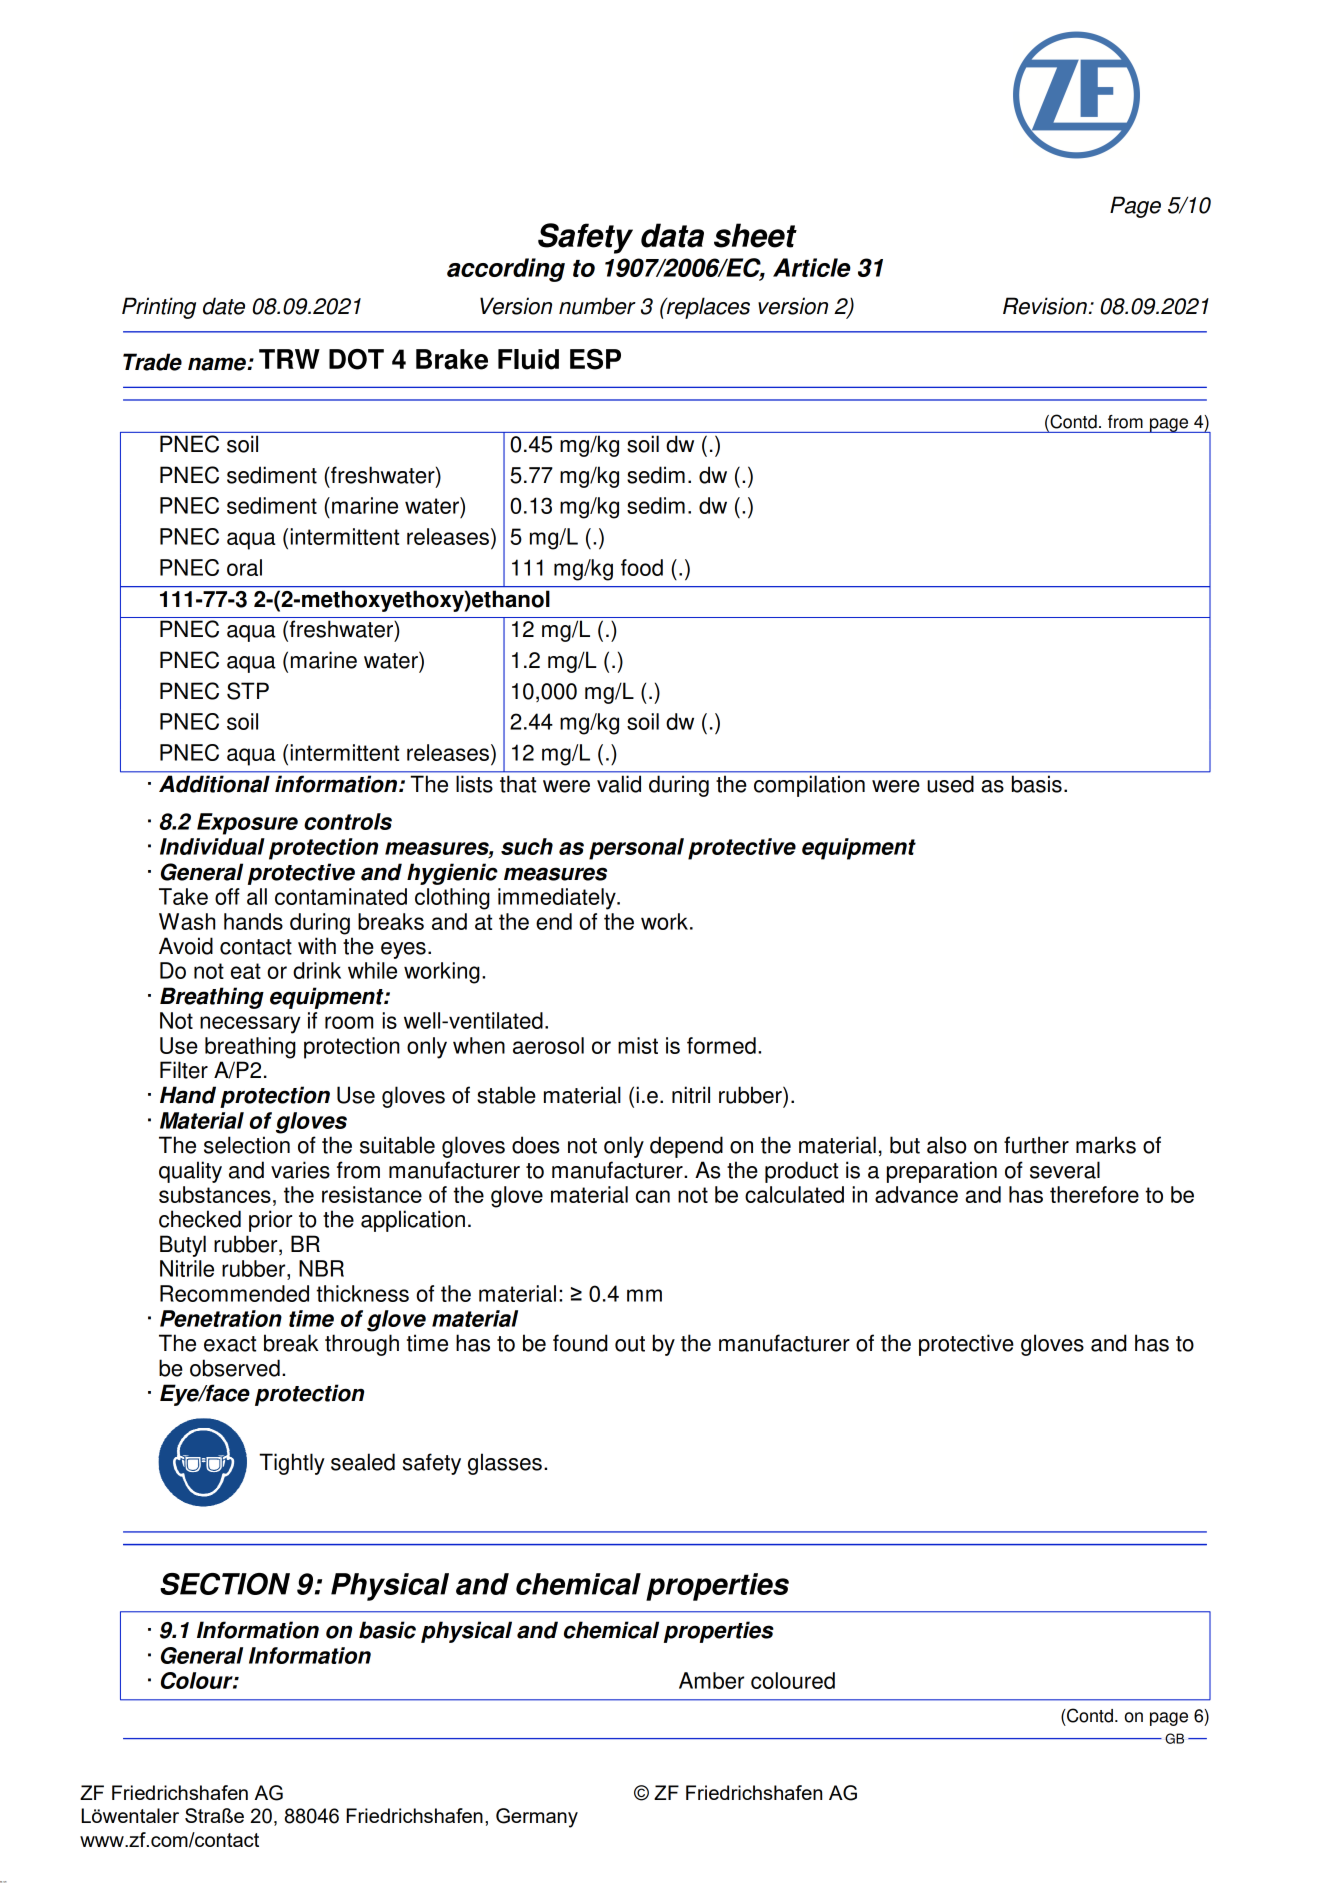  What do you see at coordinates (951, 784) in the page?
I see `used` at bounding box center [951, 784].
